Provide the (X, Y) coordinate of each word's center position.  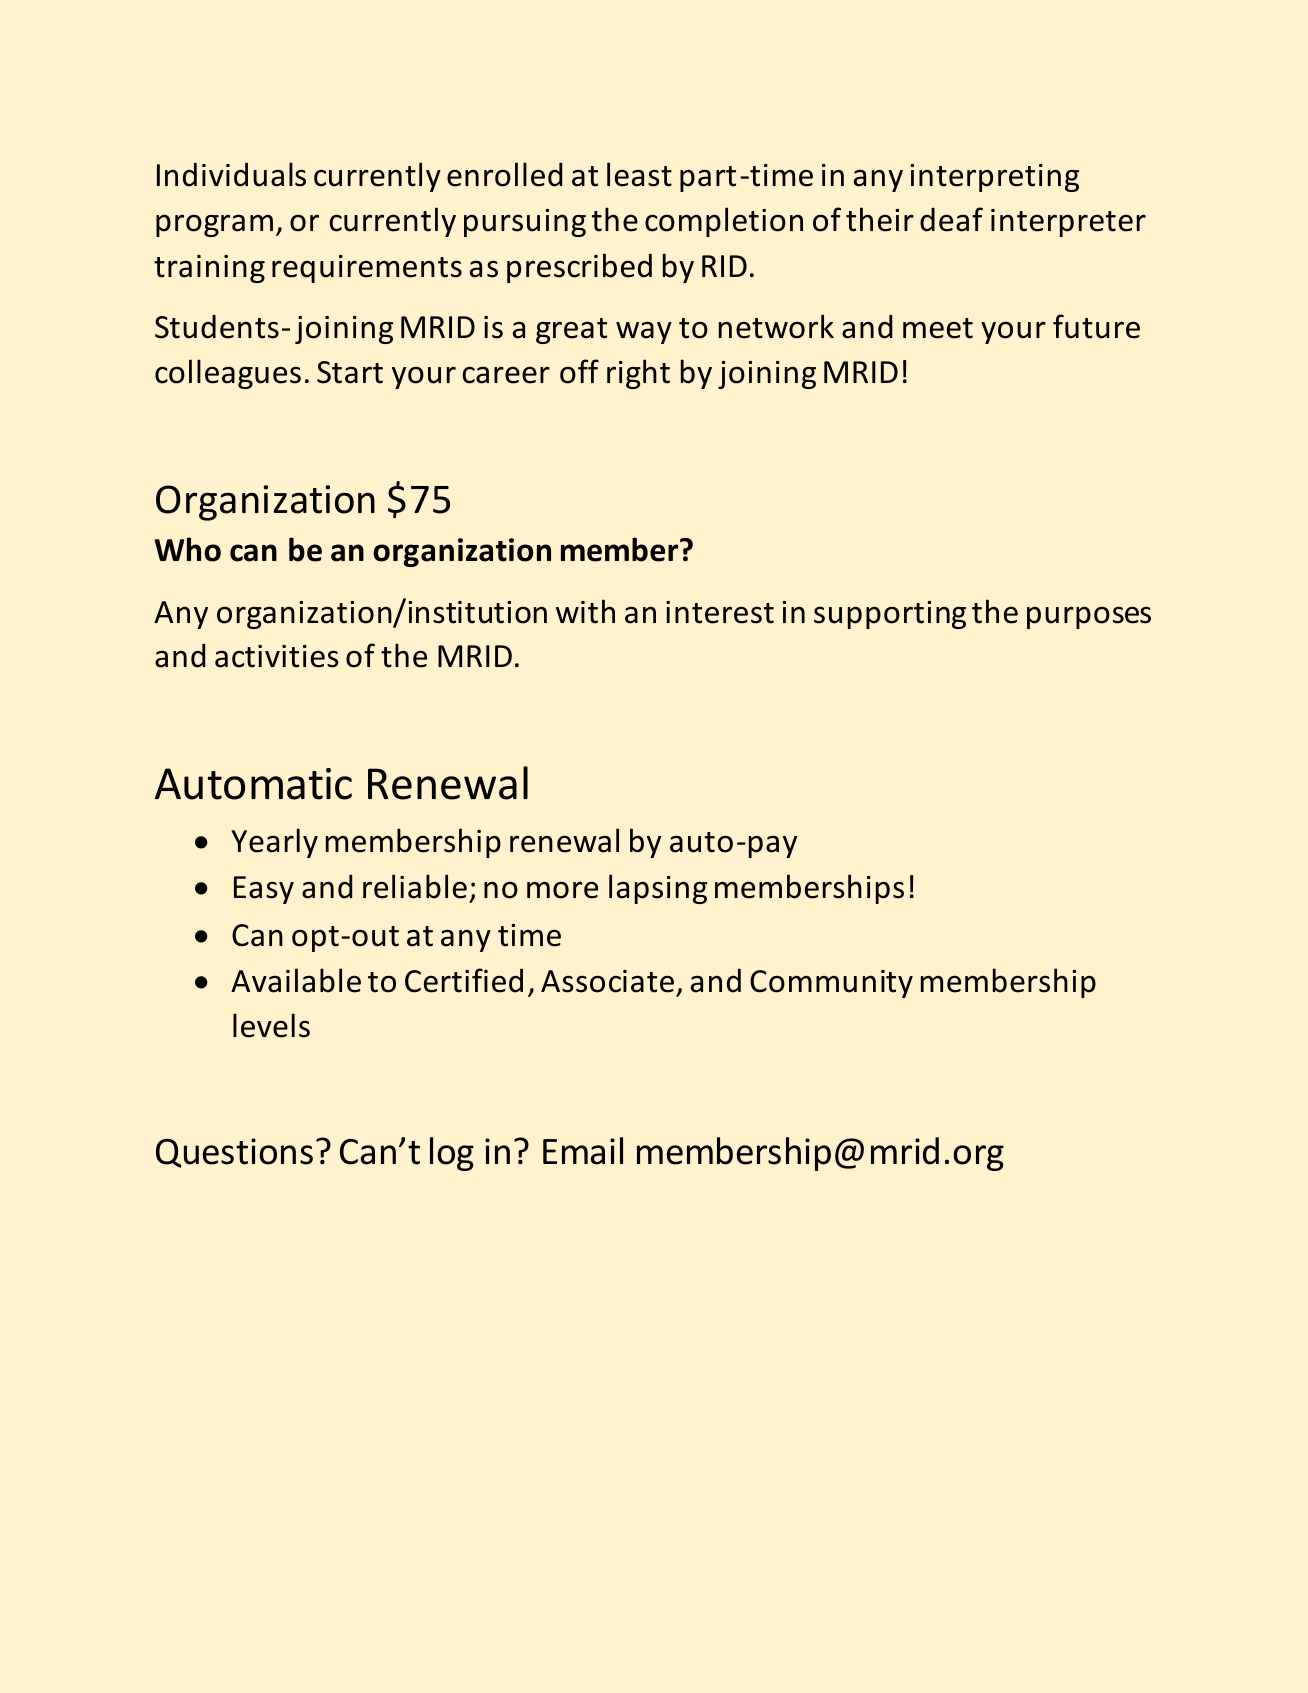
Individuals (231, 174)
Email (583, 1151)
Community (831, 984)
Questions (234, 1153)
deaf (951, 219)
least (639, 174)
